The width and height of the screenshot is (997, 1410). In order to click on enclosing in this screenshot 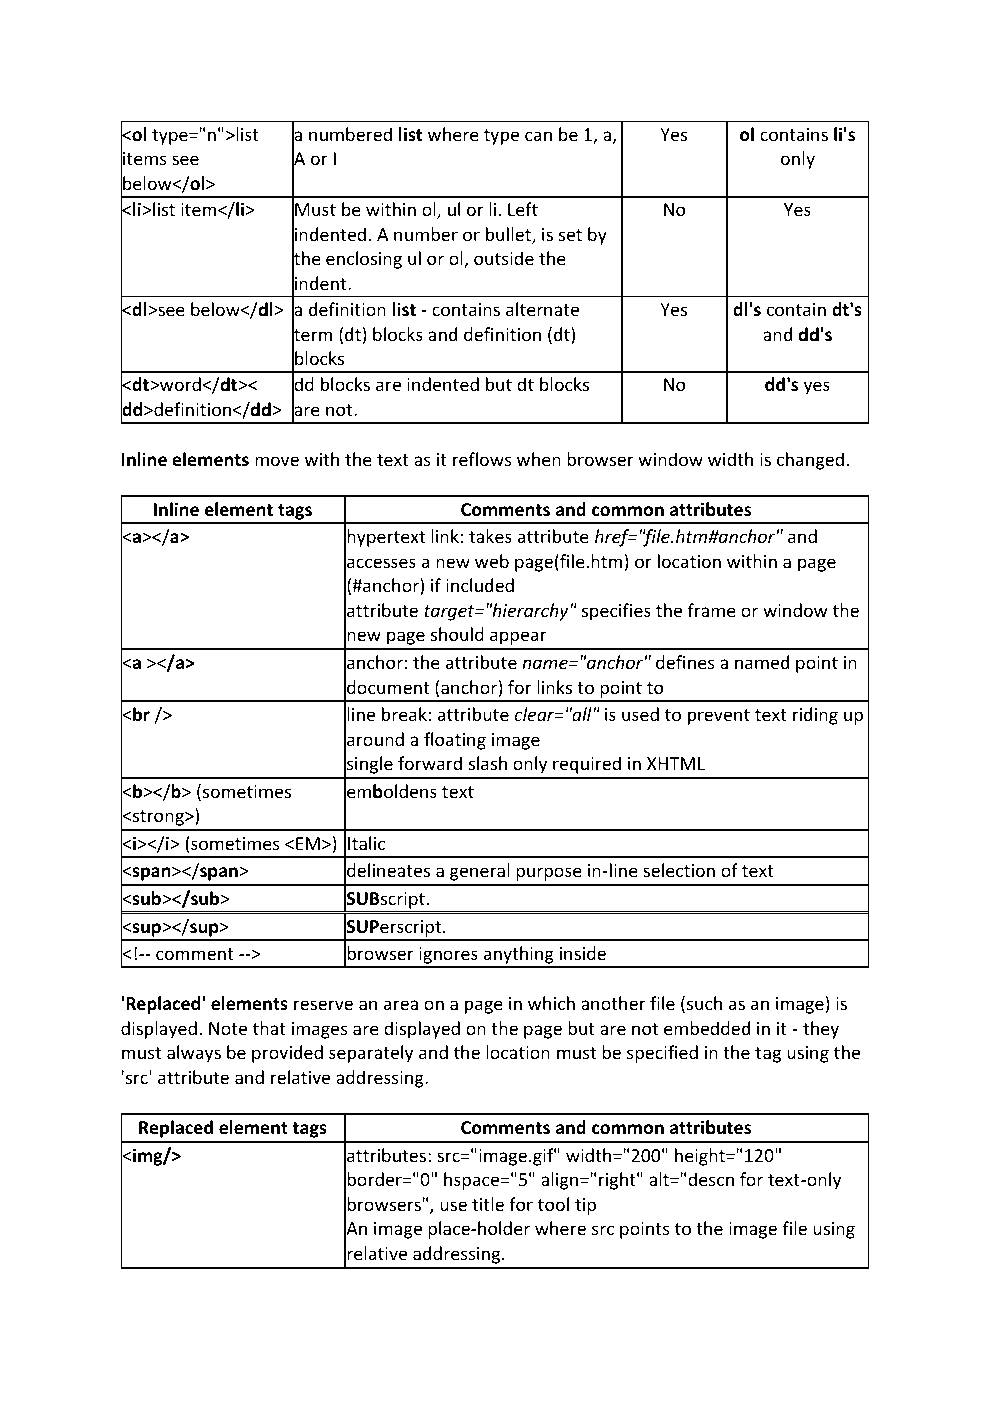, I will do `click(364, 260)`.
